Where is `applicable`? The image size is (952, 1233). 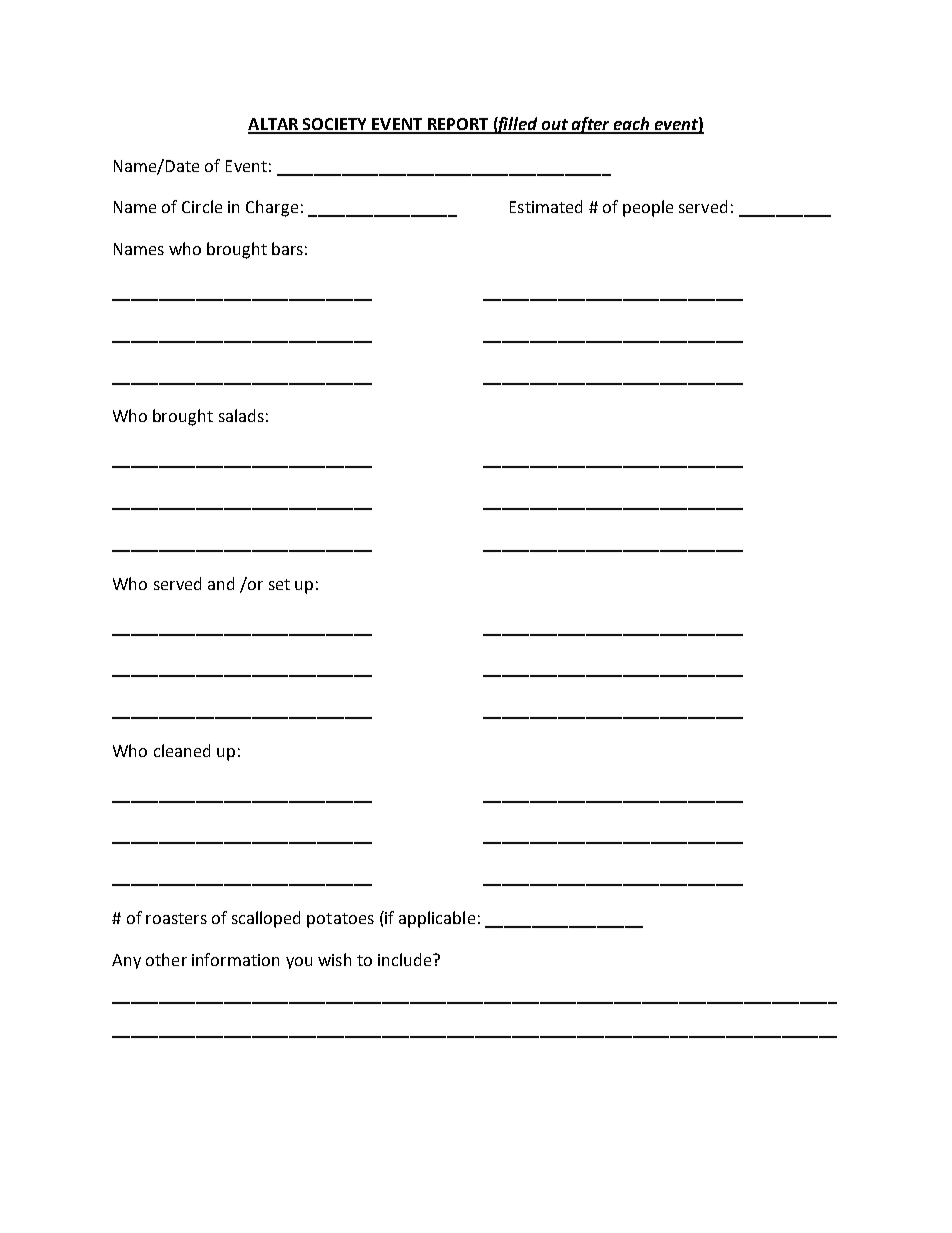
applicable is located at coordinates (437, 919).
